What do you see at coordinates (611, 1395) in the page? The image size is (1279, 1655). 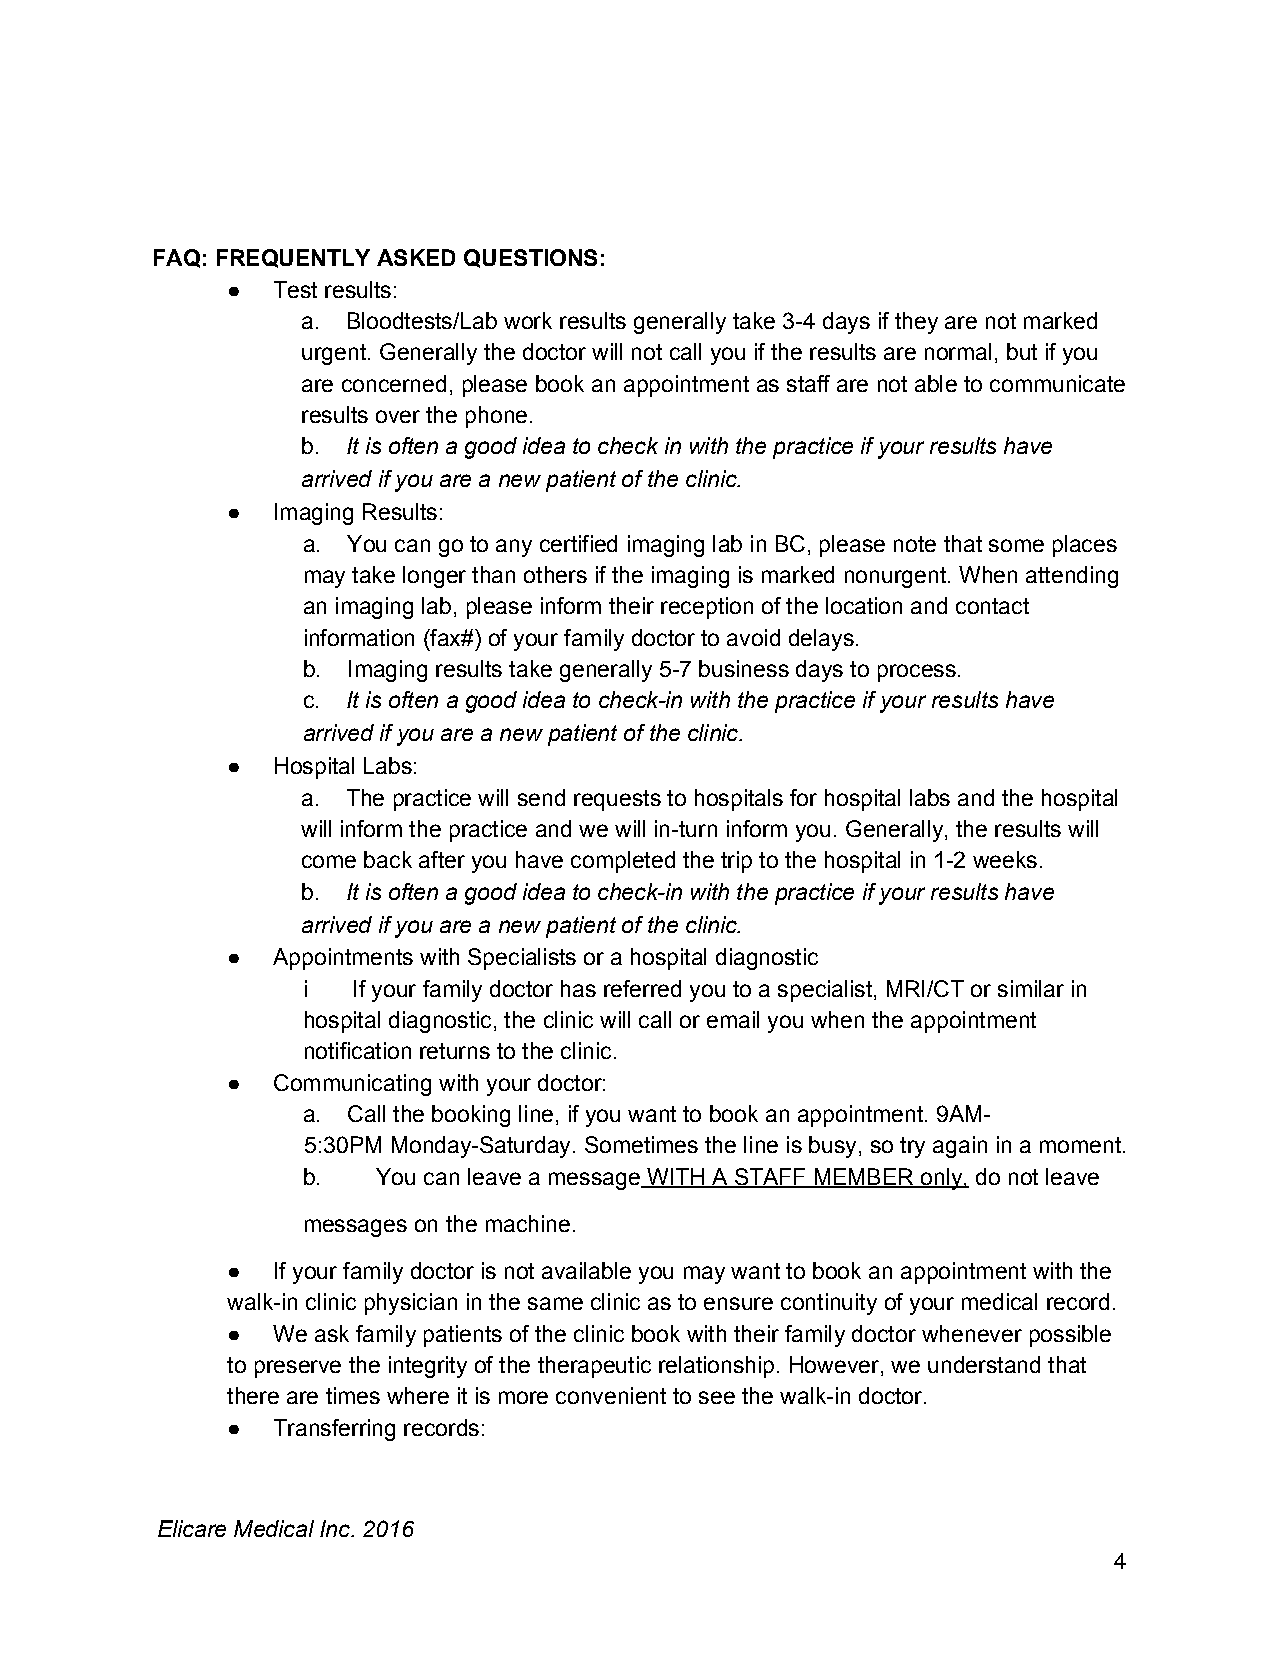 I see `convenient` at bounding box center [611, 1395].
